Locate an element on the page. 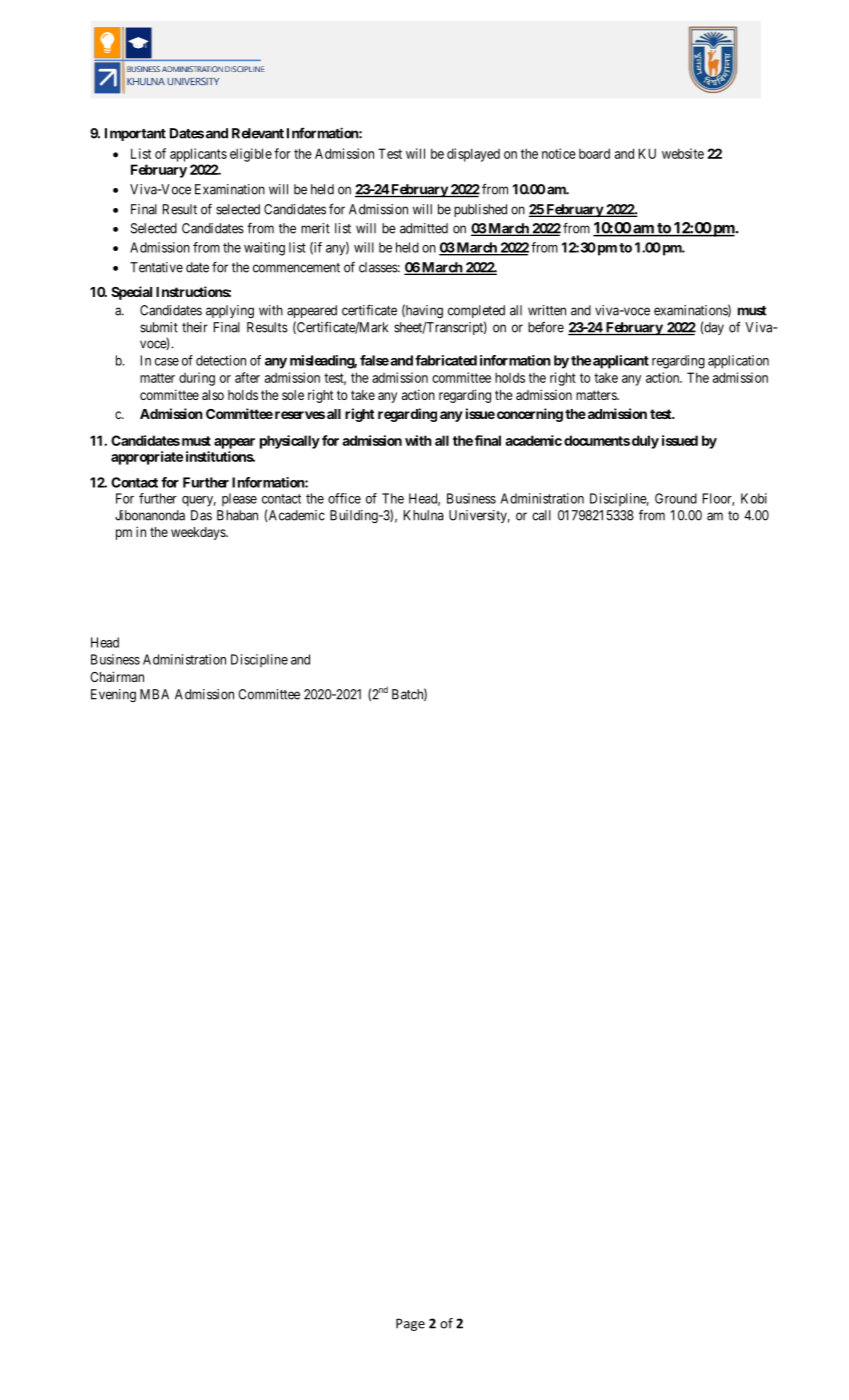 The height and width of the image is (1400, 849). website is located at coordinates (683, 153).
